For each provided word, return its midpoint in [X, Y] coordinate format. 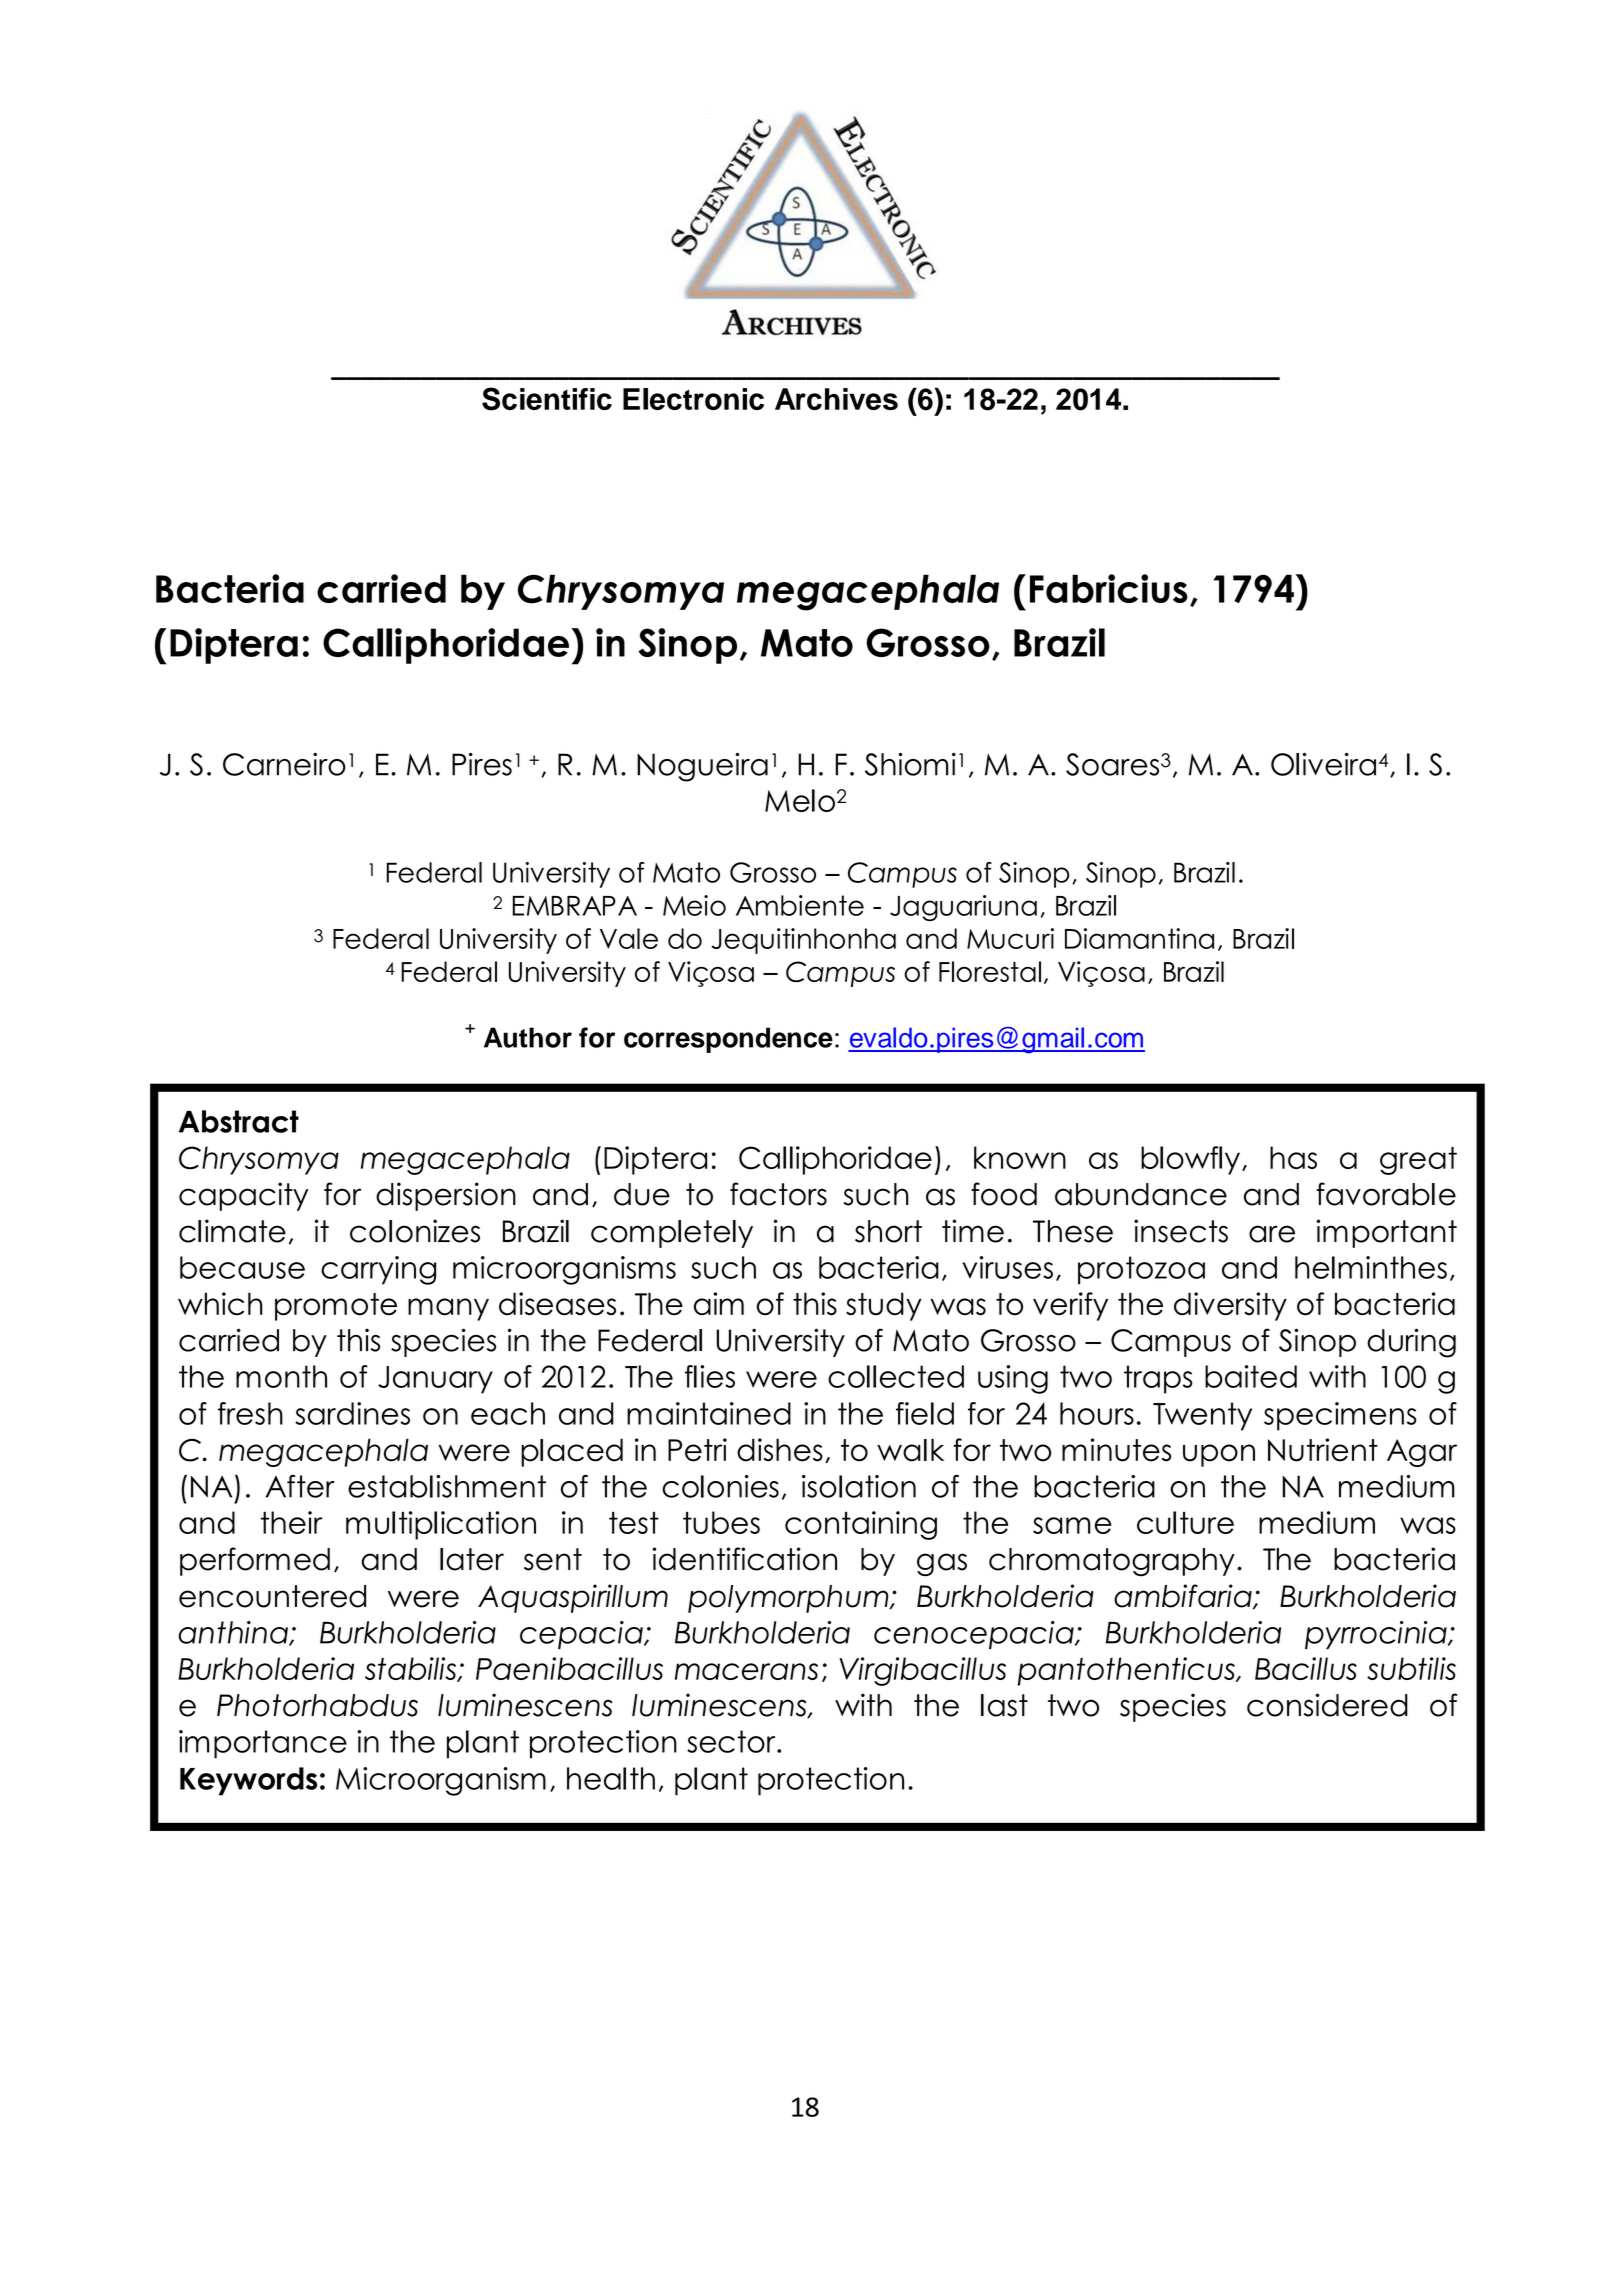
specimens [1340, 1416]
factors [778, 1194]
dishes [780, 1450]
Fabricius [1109, 588]
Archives [836, 399]
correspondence [728, 1040]
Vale [629, 938]
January [435, 1380]
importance [263, 1744]
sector [732, 1741]
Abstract [239, 1121]
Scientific [547, 399]
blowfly [1190, 1160]
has [1293, 1157]
